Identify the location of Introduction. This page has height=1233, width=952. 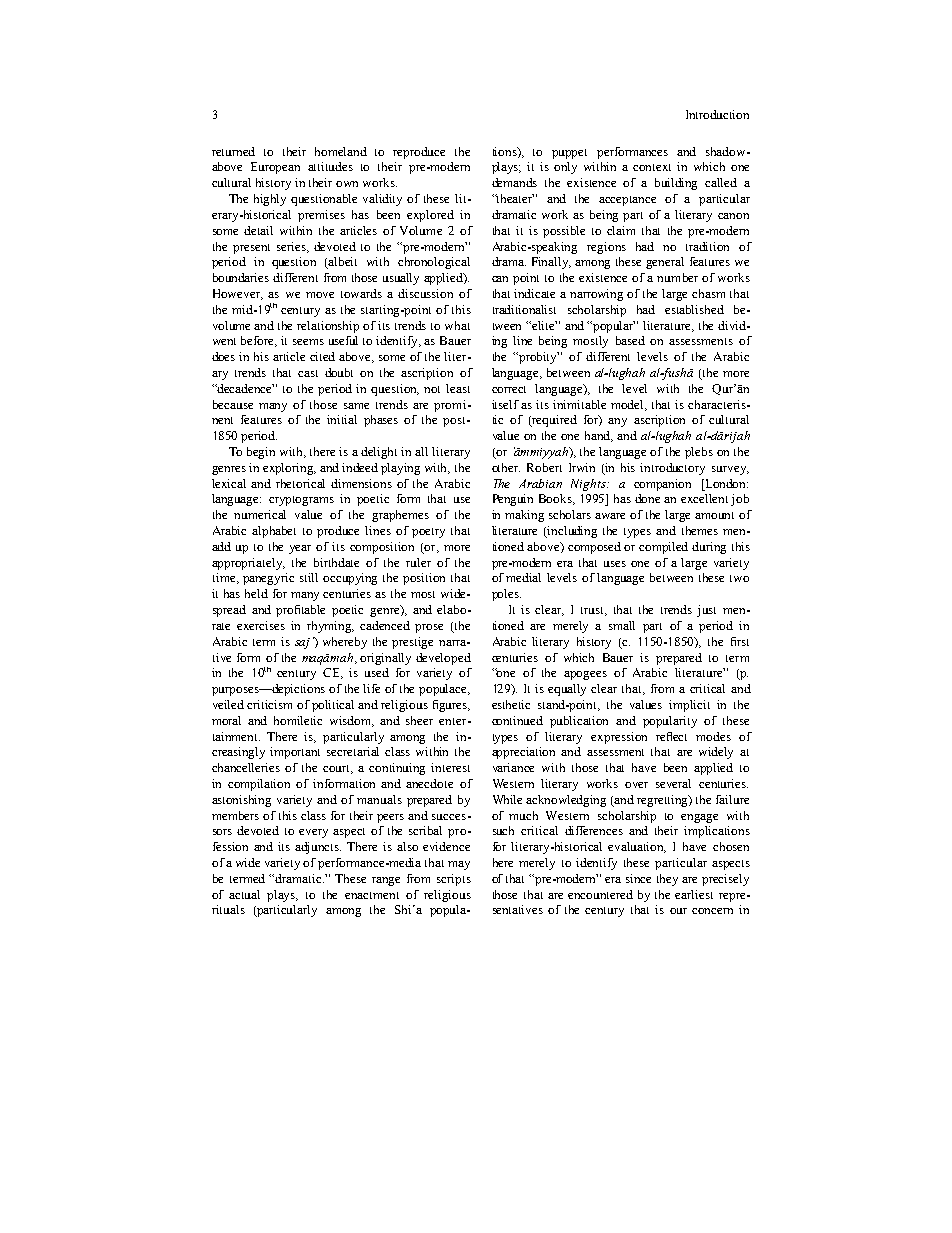
(717, 114).
